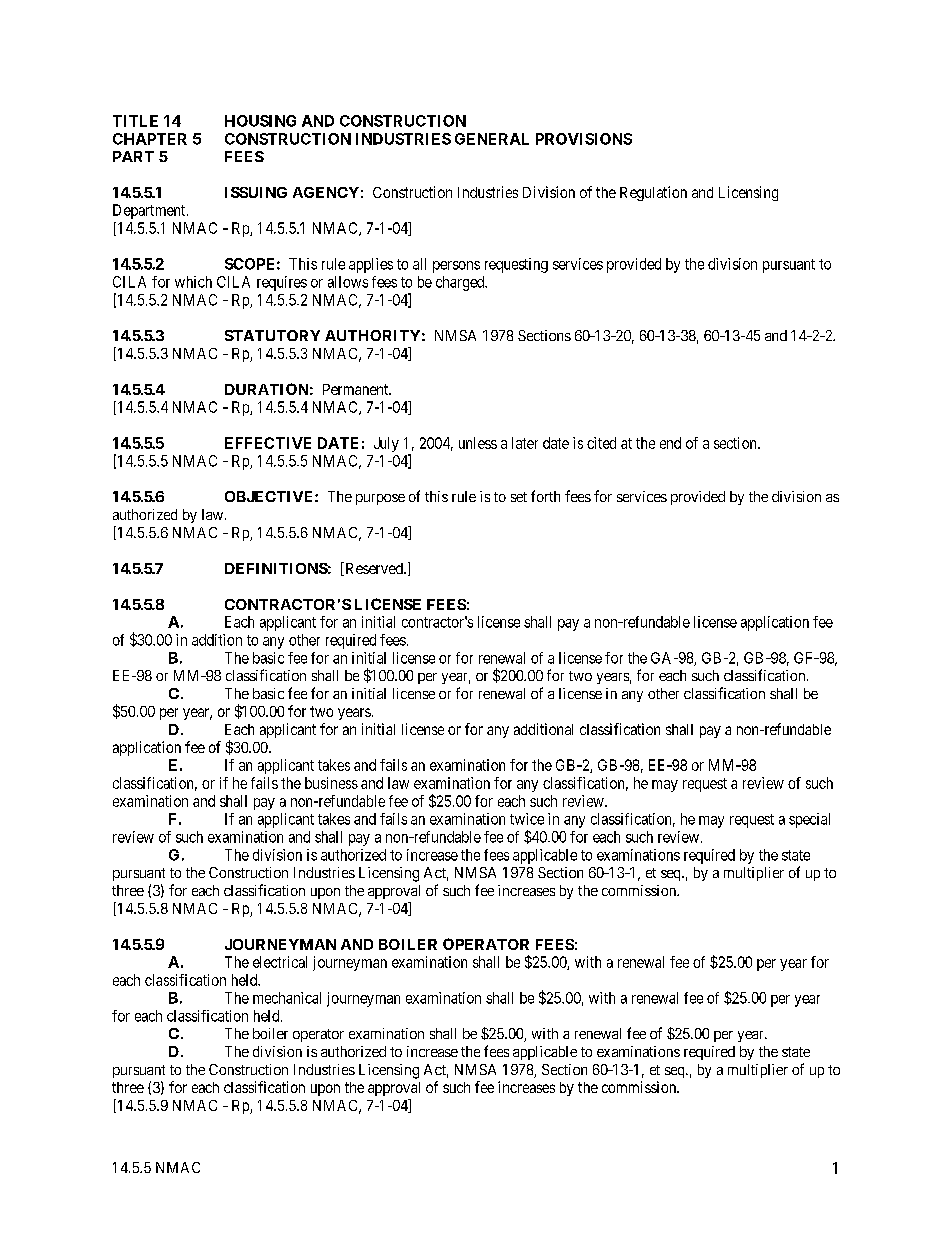  I want to click on special, so click(809, 820).
